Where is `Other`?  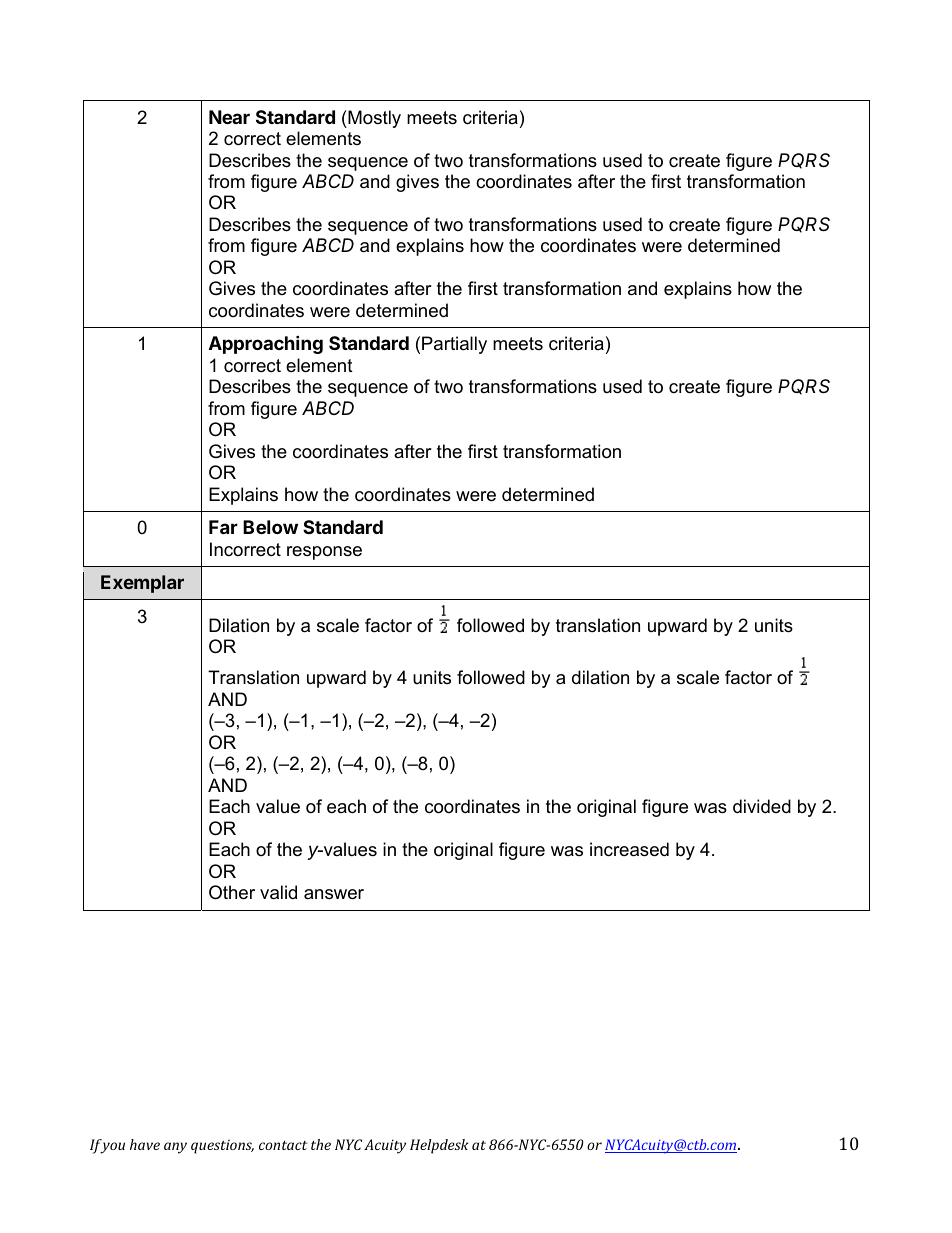
Other is located at coordinates (232, 892).
